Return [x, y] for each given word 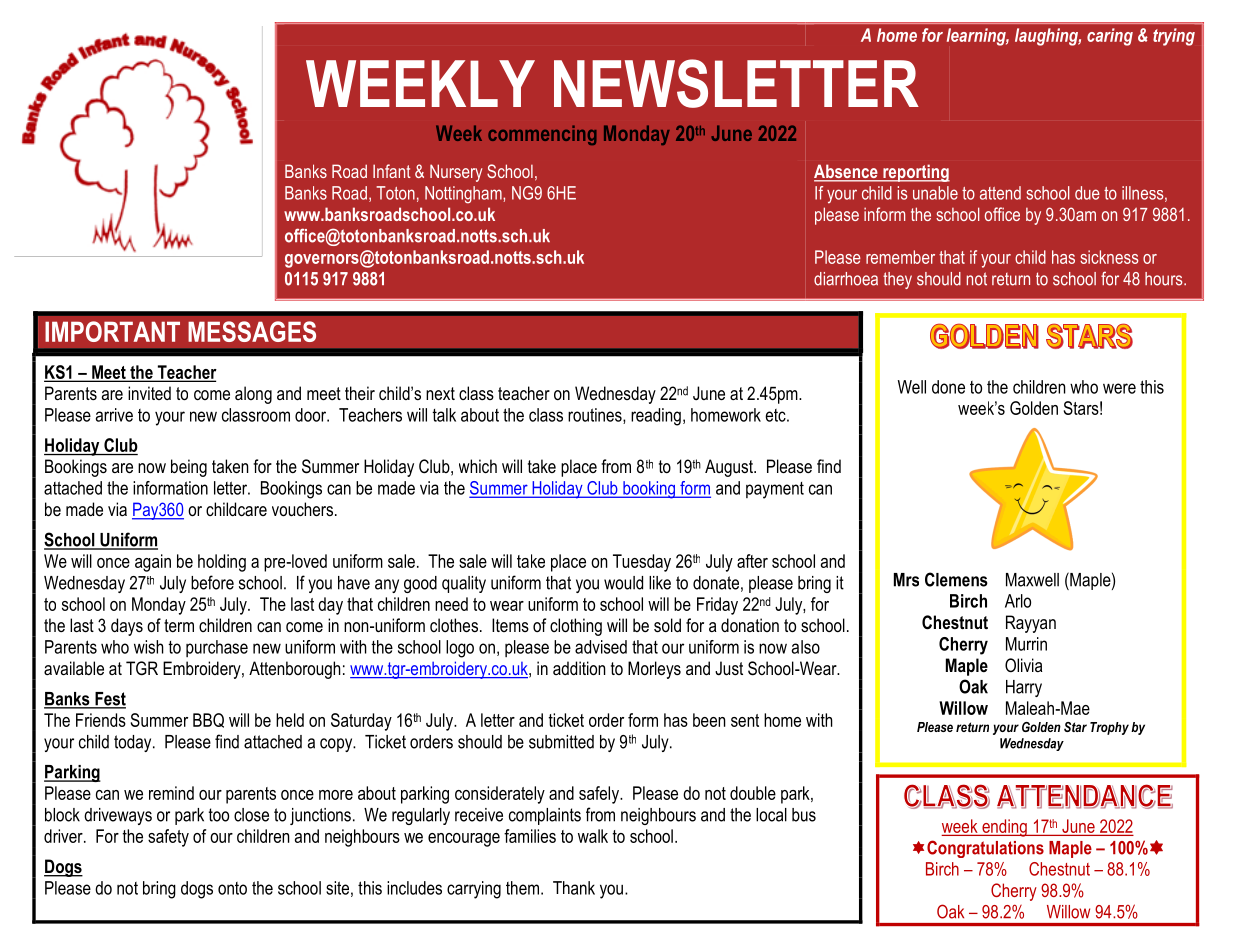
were [1119, 388]
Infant [392, 171]
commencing [542, 135]
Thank [574, 888]
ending [1004, 828]
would [623, 583]
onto [232, 888]
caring [1110, 37]
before [212, 582]
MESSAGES [252, 331]
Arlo [1018, 601]
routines [596, 416]
